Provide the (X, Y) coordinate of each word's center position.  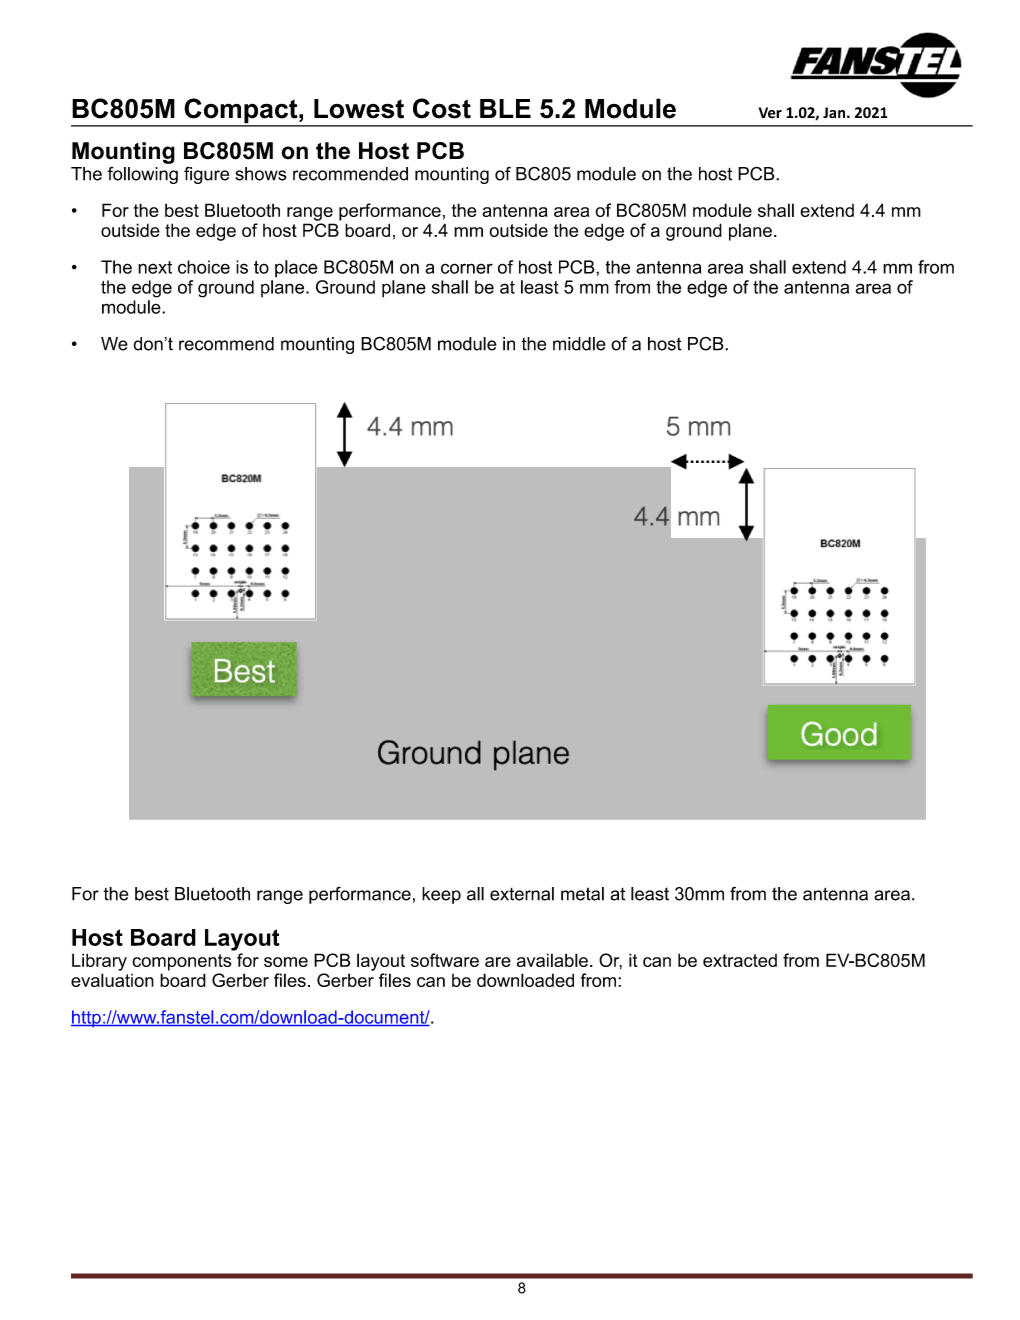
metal (582, 894)
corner (467, 268)
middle (579, 344)
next (155, 267)
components (181, 962)
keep (441, 895)
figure (206, 175)
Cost (442, 108)
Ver (770, 112)
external (522, 894)
